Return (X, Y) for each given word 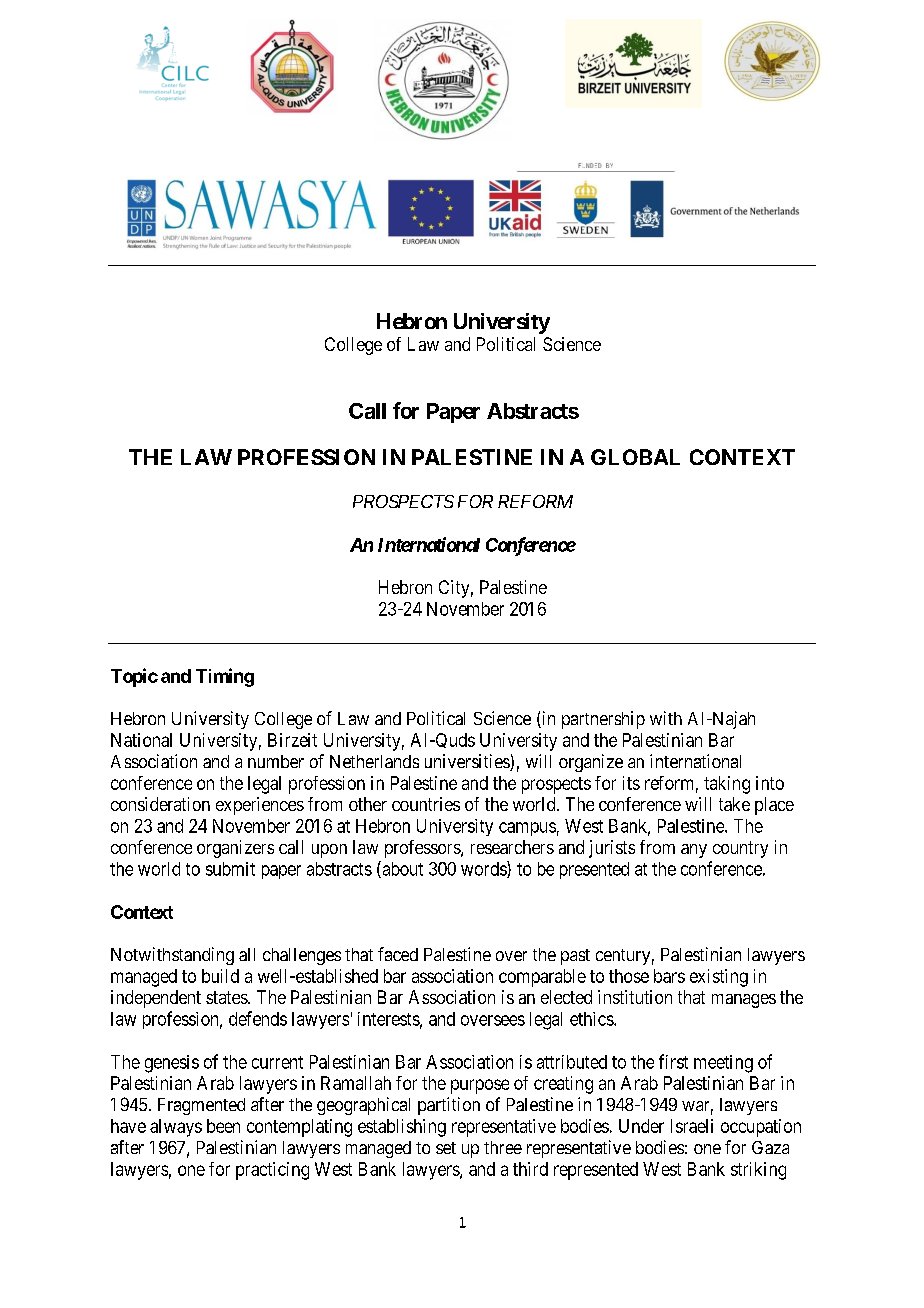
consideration (160, 804)
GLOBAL (635, 457)
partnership (603, 720)
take (734, 804)
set (446, 1148)
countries (426, 804)
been (223, 1126)
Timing (225, 677)
